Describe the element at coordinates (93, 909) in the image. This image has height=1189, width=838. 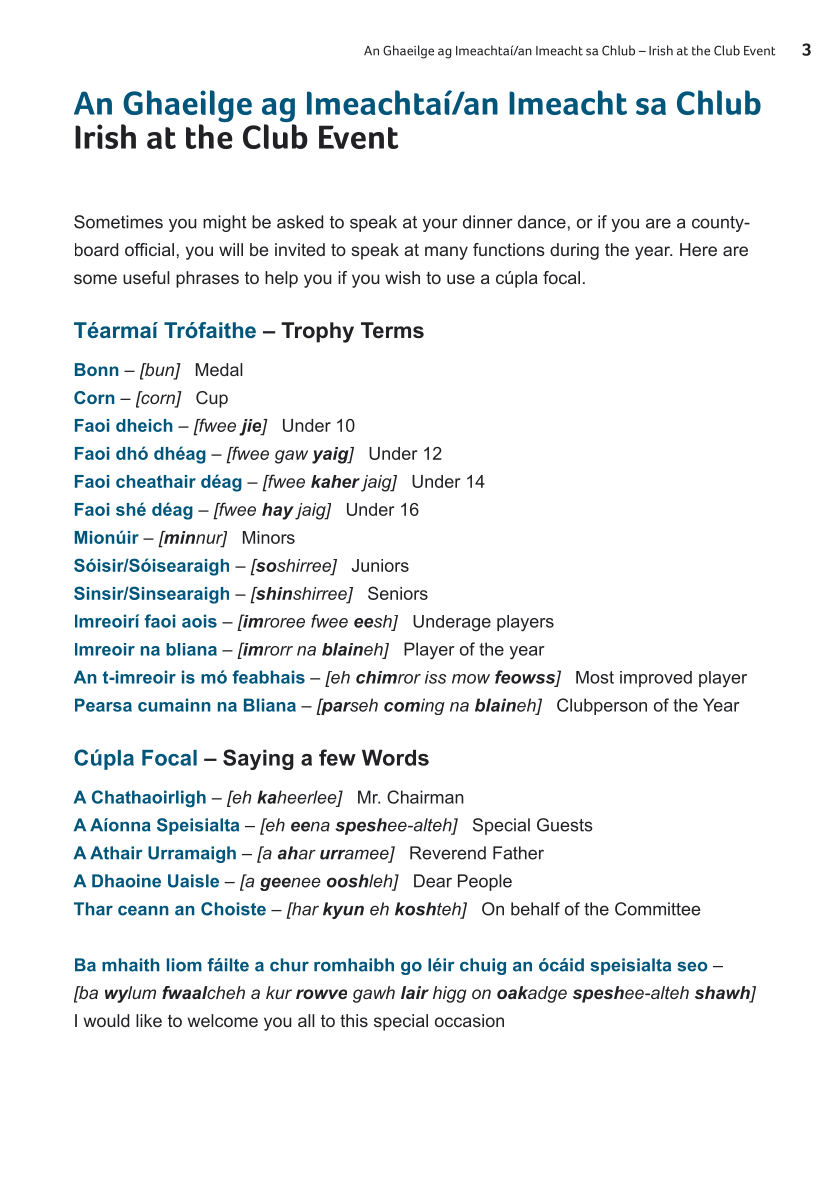
I see `Thar` at that location.
